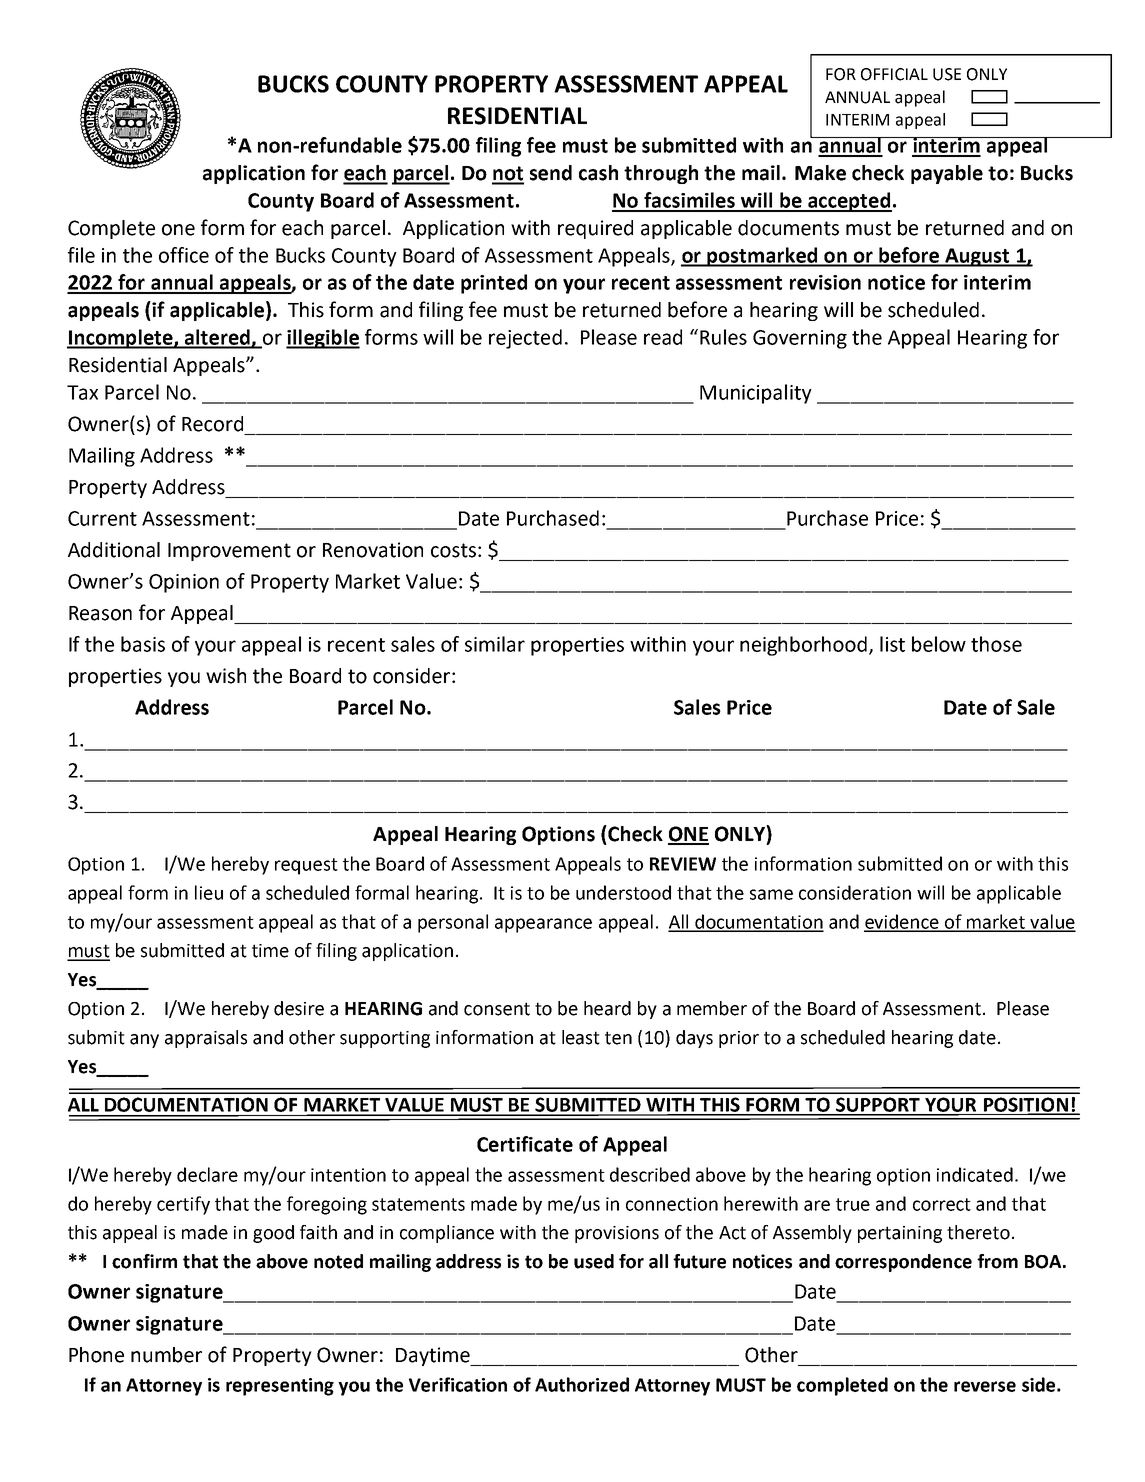 The height and width of the page is (1482, 1145). I want to click on Municipality, so click(756, 394).
